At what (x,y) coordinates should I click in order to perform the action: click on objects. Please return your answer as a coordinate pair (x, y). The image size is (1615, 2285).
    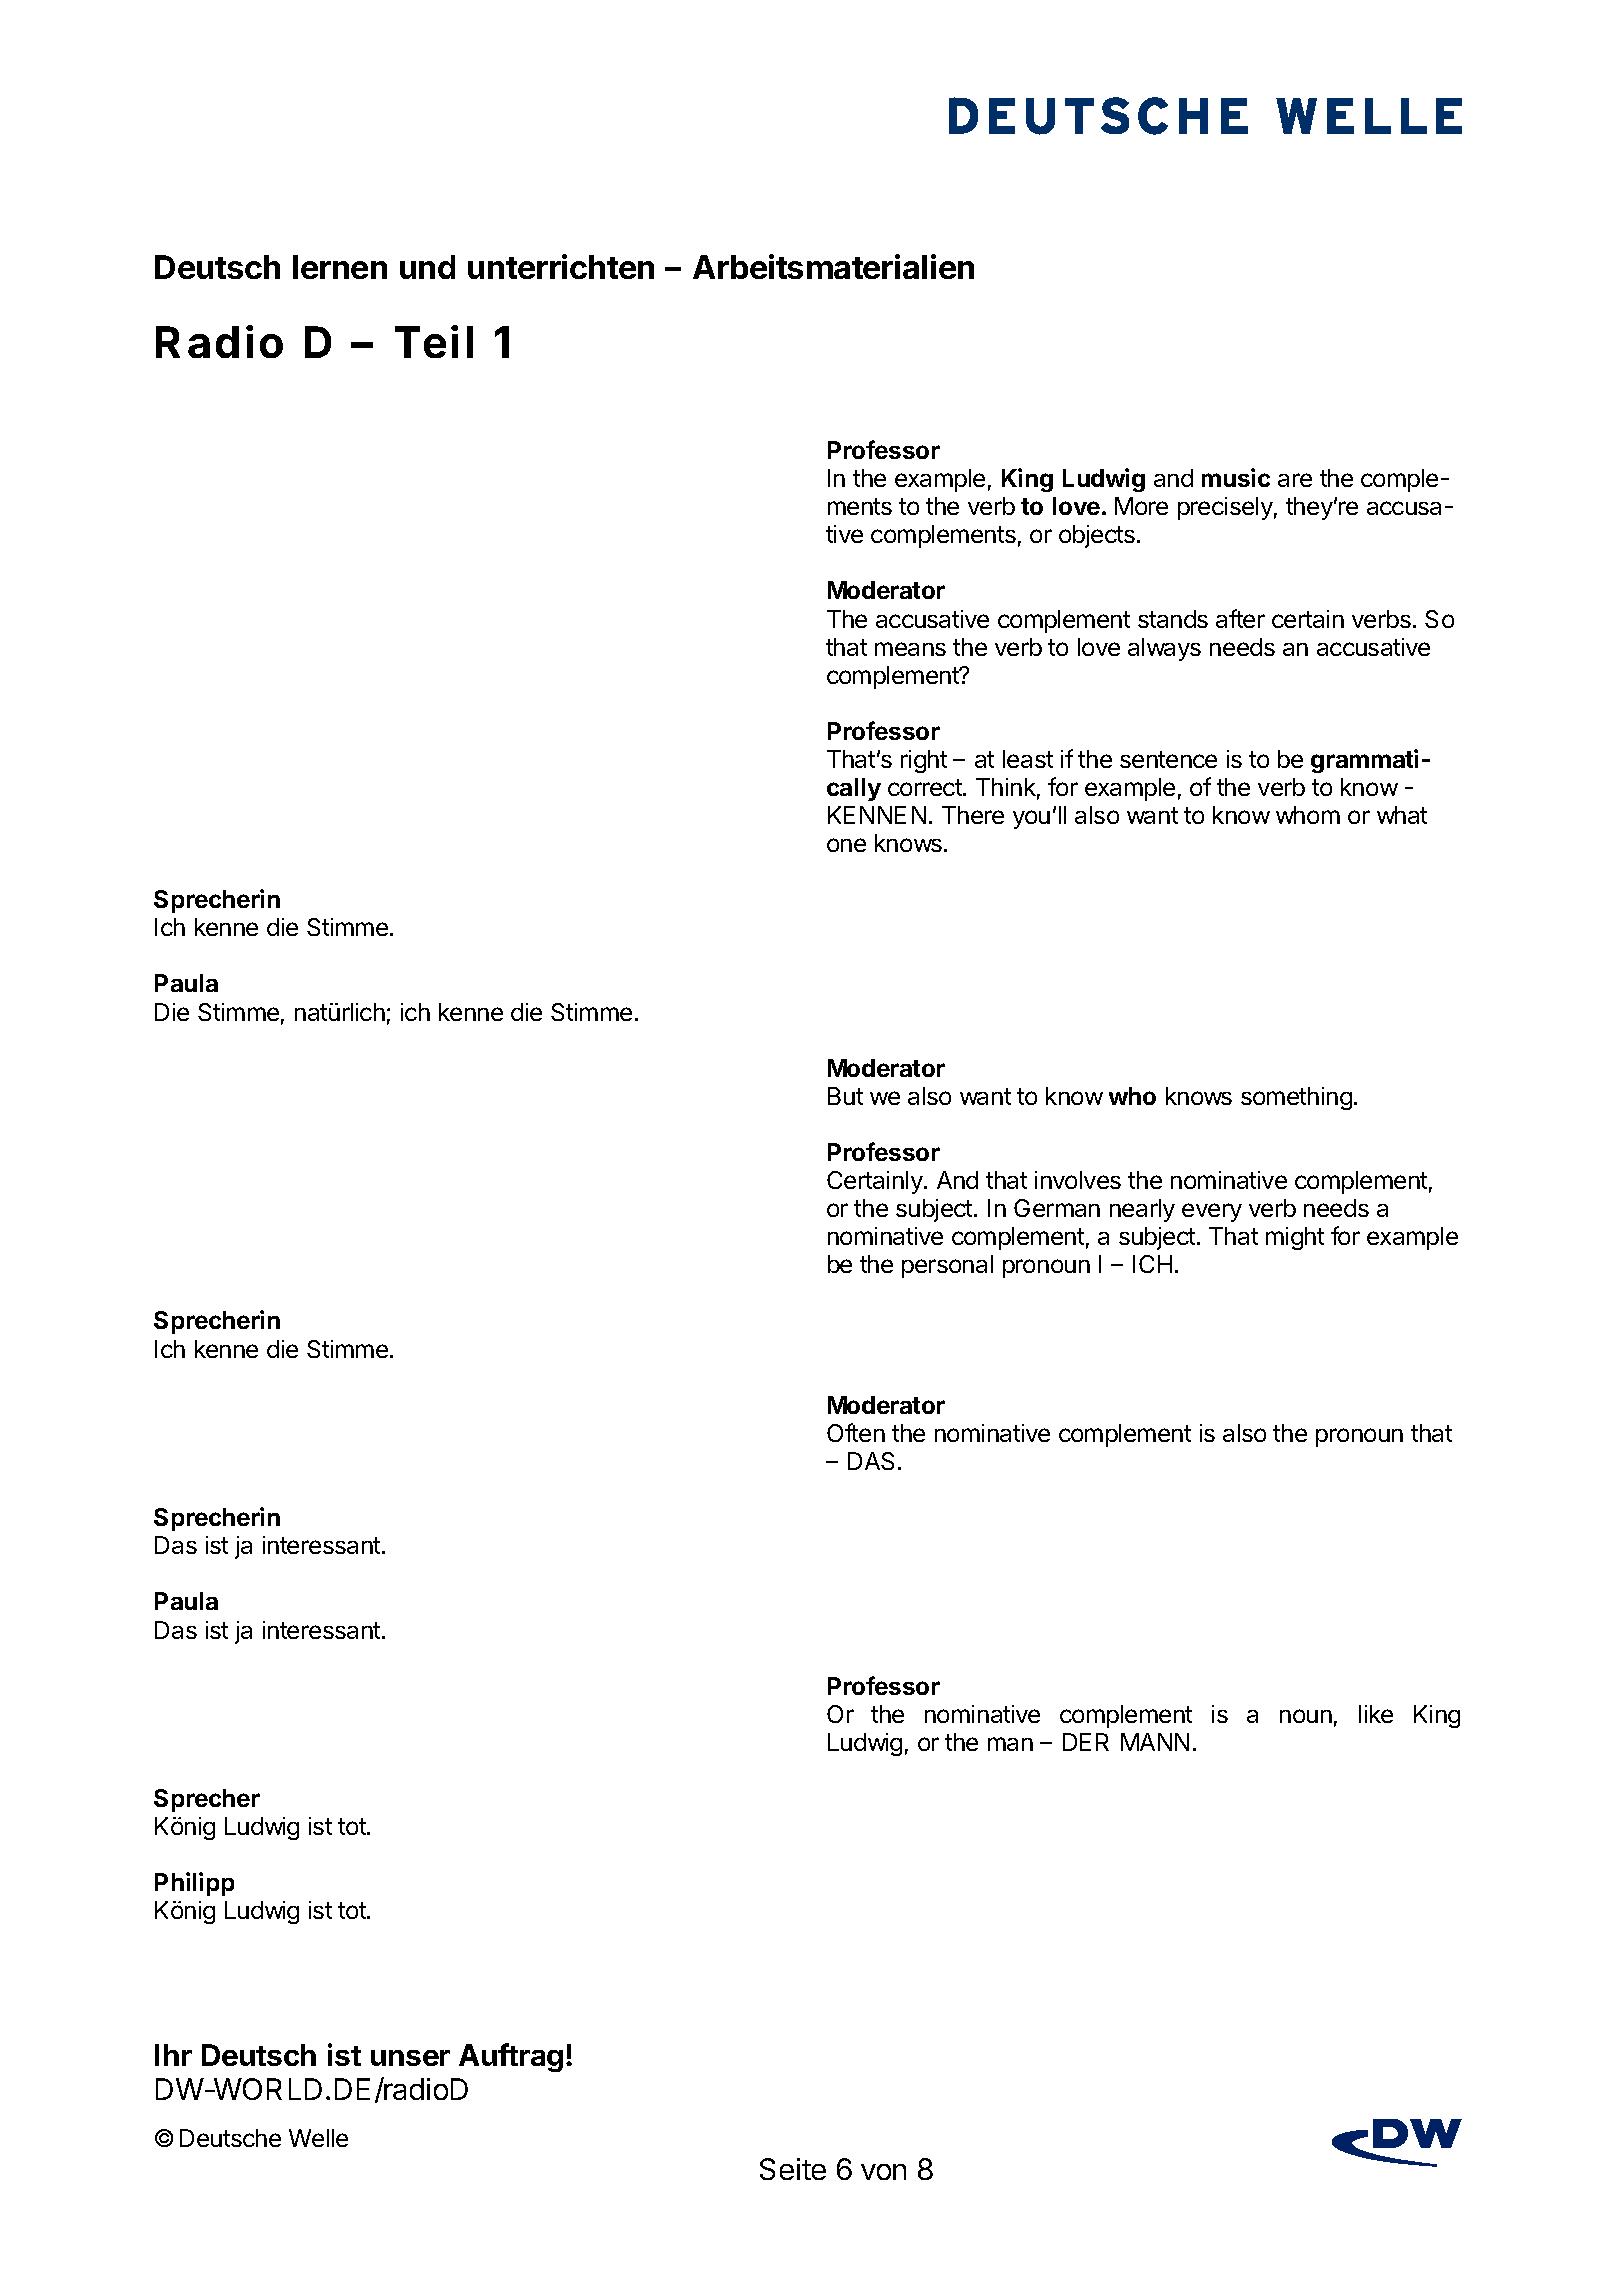
    Looking at the image, I should click on (1097, 536).
